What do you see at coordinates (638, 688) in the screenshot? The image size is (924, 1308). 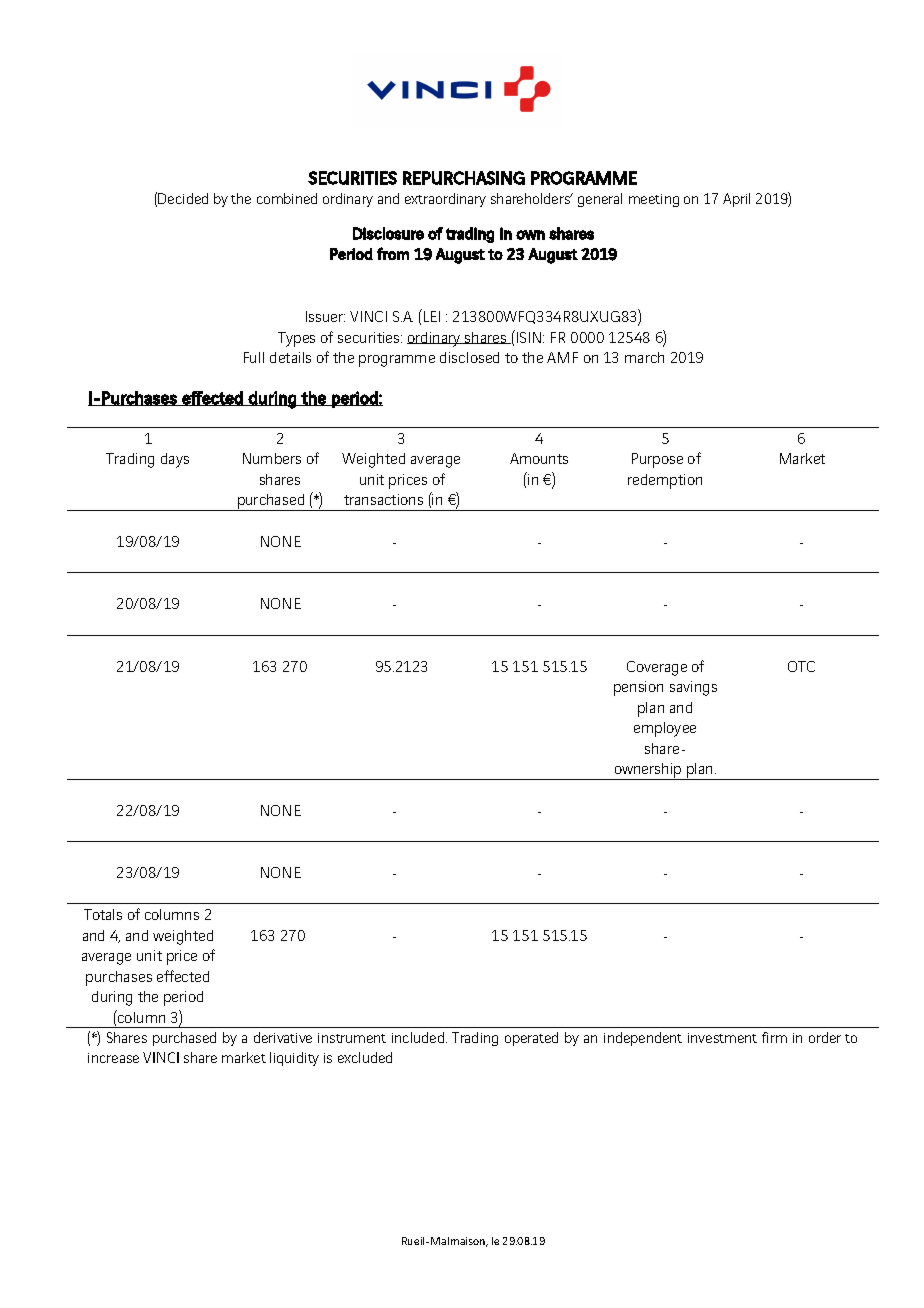 I see `pension` at bounding box center [638, 688].
